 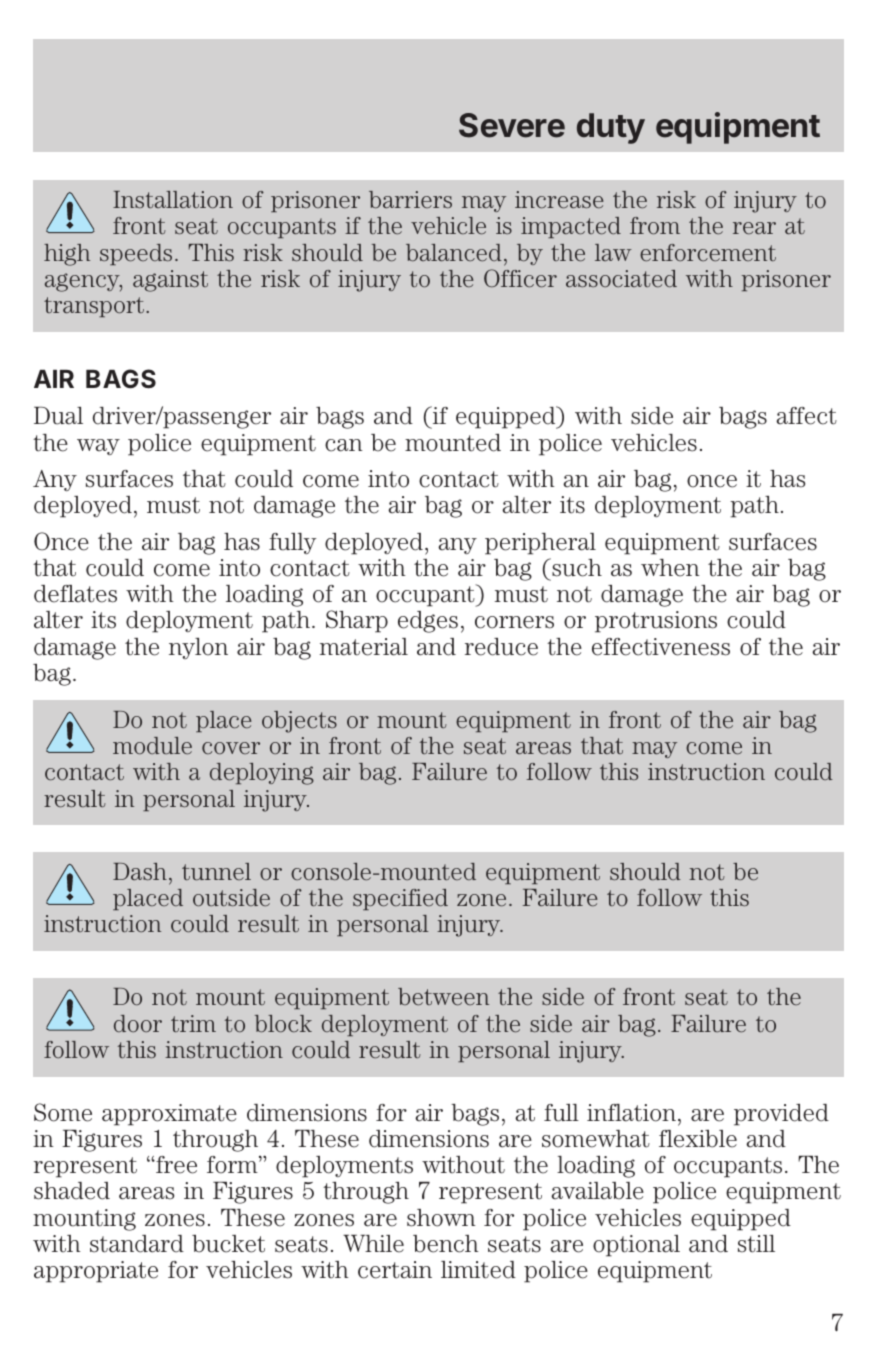 What do you see at coordinates (400, 899) in the screenshot?
I see `specified` at bounding box center [400, 899].
